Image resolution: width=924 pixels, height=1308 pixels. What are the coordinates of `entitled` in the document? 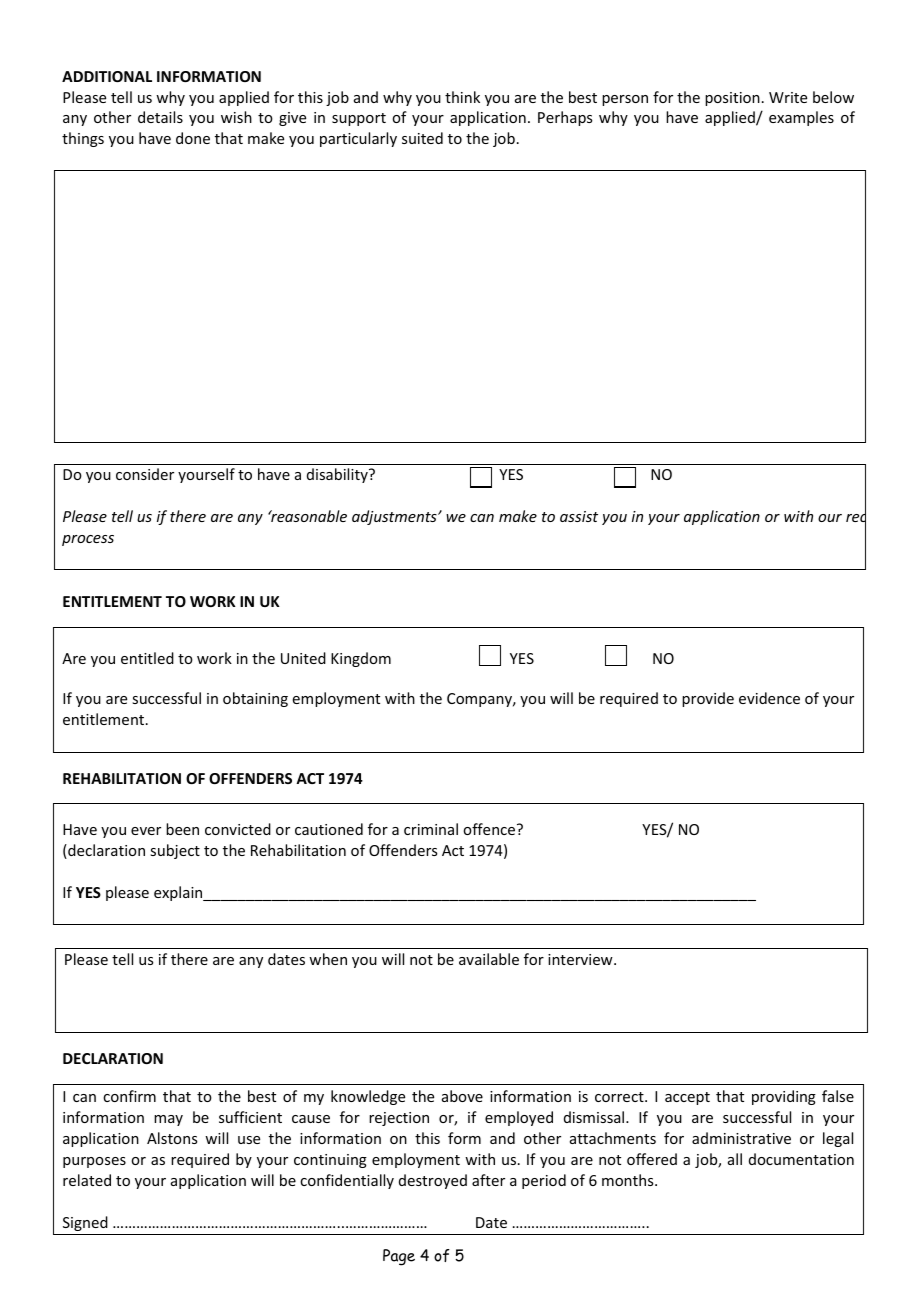 It's located at (147, 658).
